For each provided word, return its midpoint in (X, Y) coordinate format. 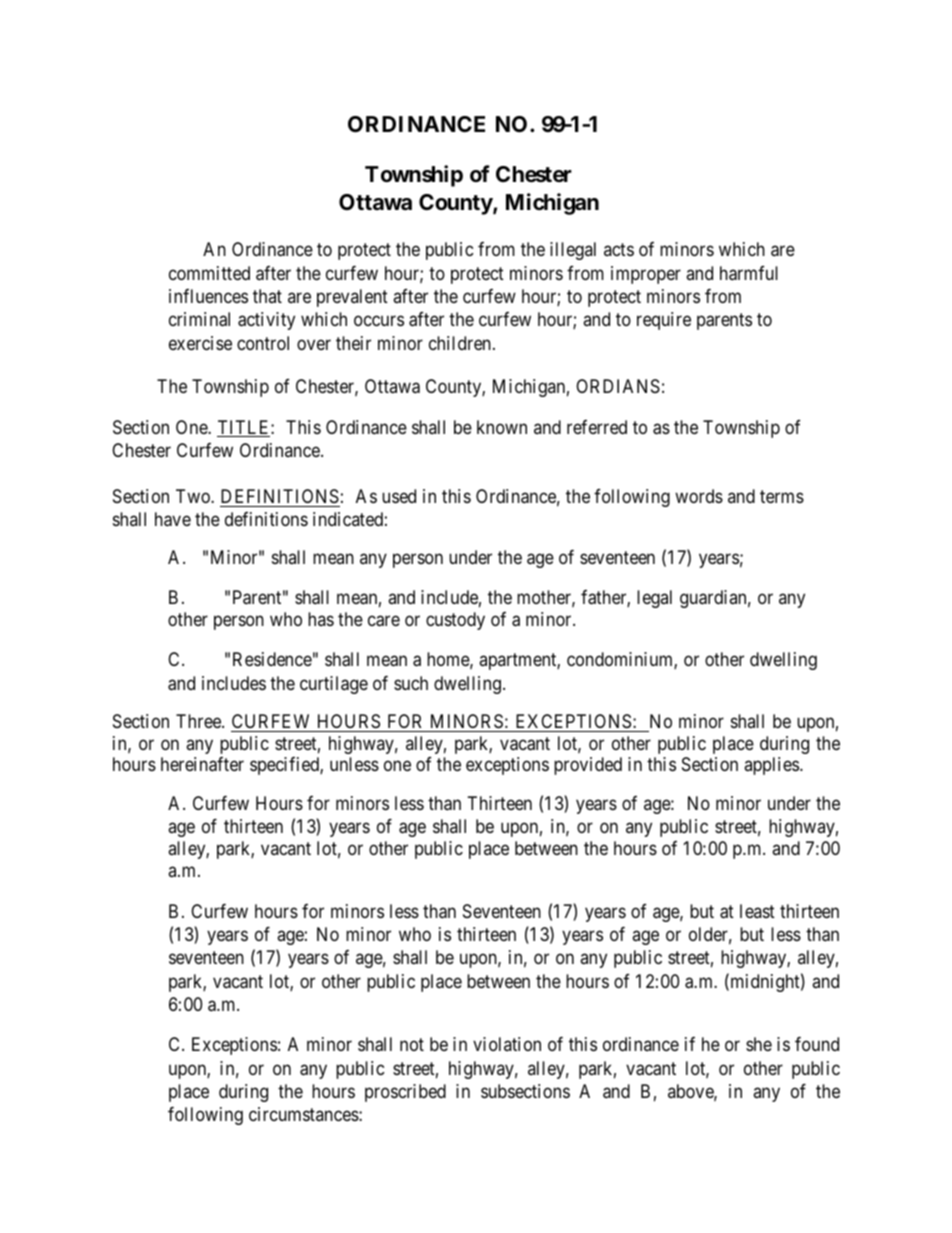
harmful (749, 273)
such (411, 683)
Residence (272, 659)
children (460, 343)
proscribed (405, 1093)
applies (771, 766)
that (267, 296)
